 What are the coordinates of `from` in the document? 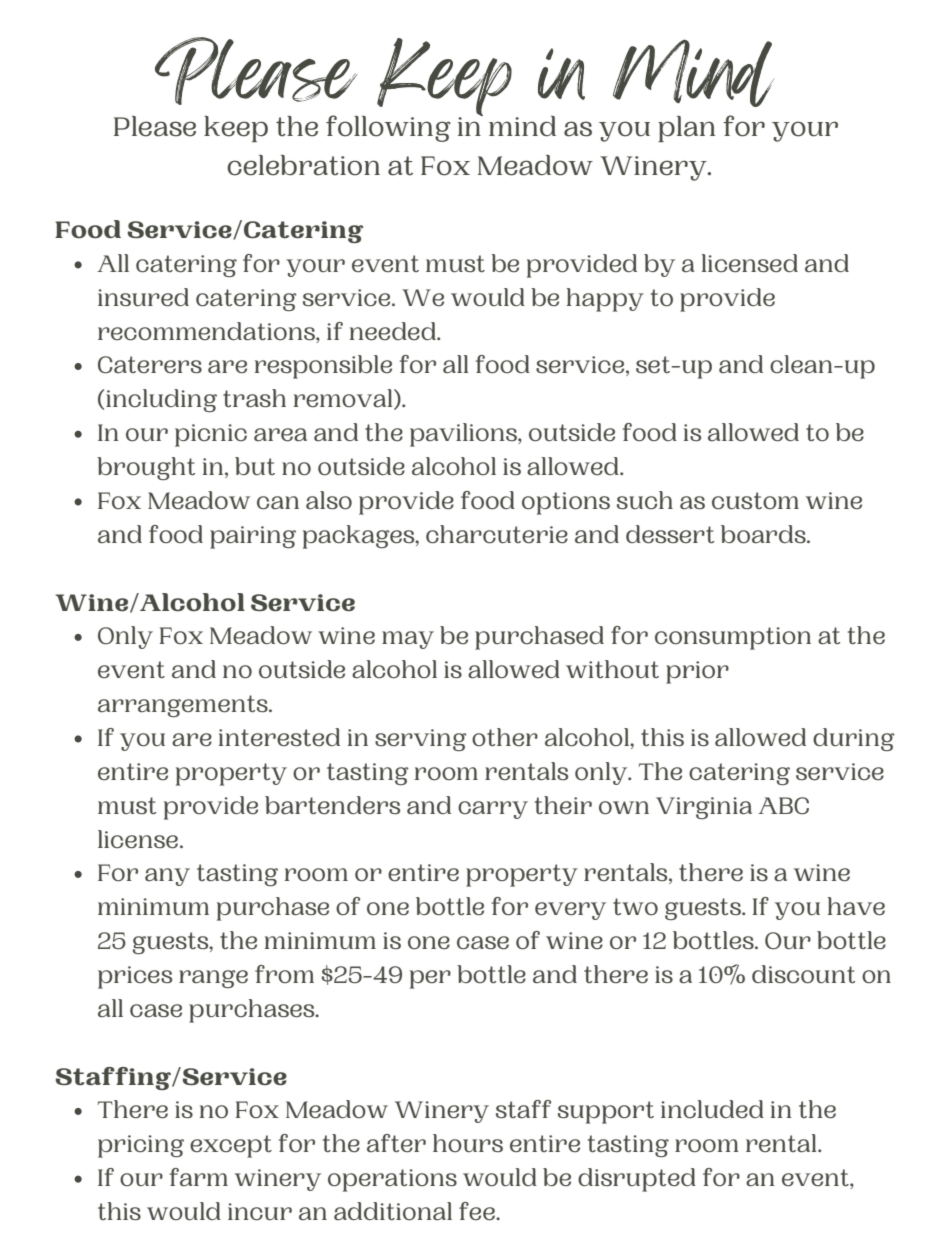 It's located at (284, 974).
